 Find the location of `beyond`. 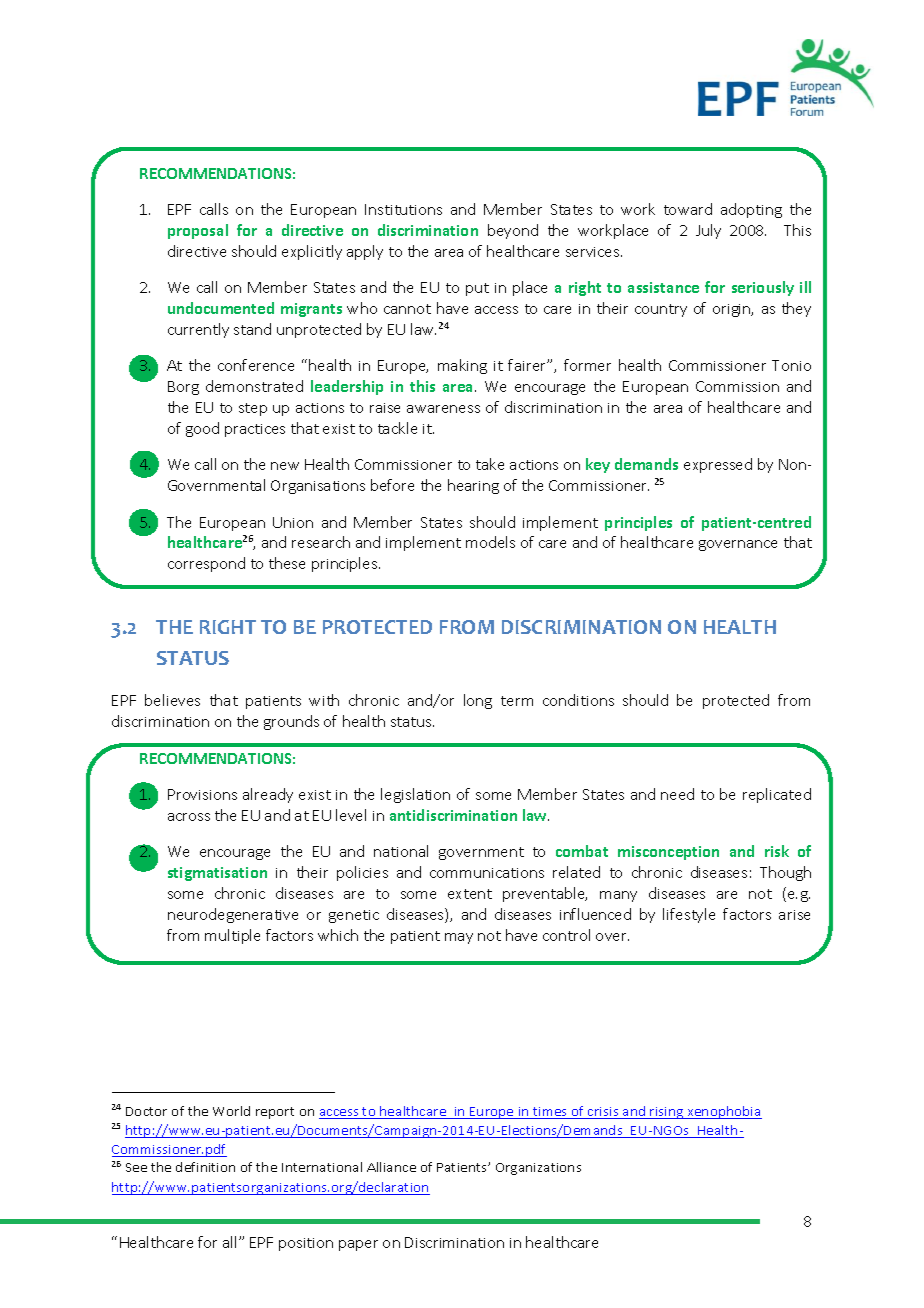

beyond is located at coordinates (513, 231).
